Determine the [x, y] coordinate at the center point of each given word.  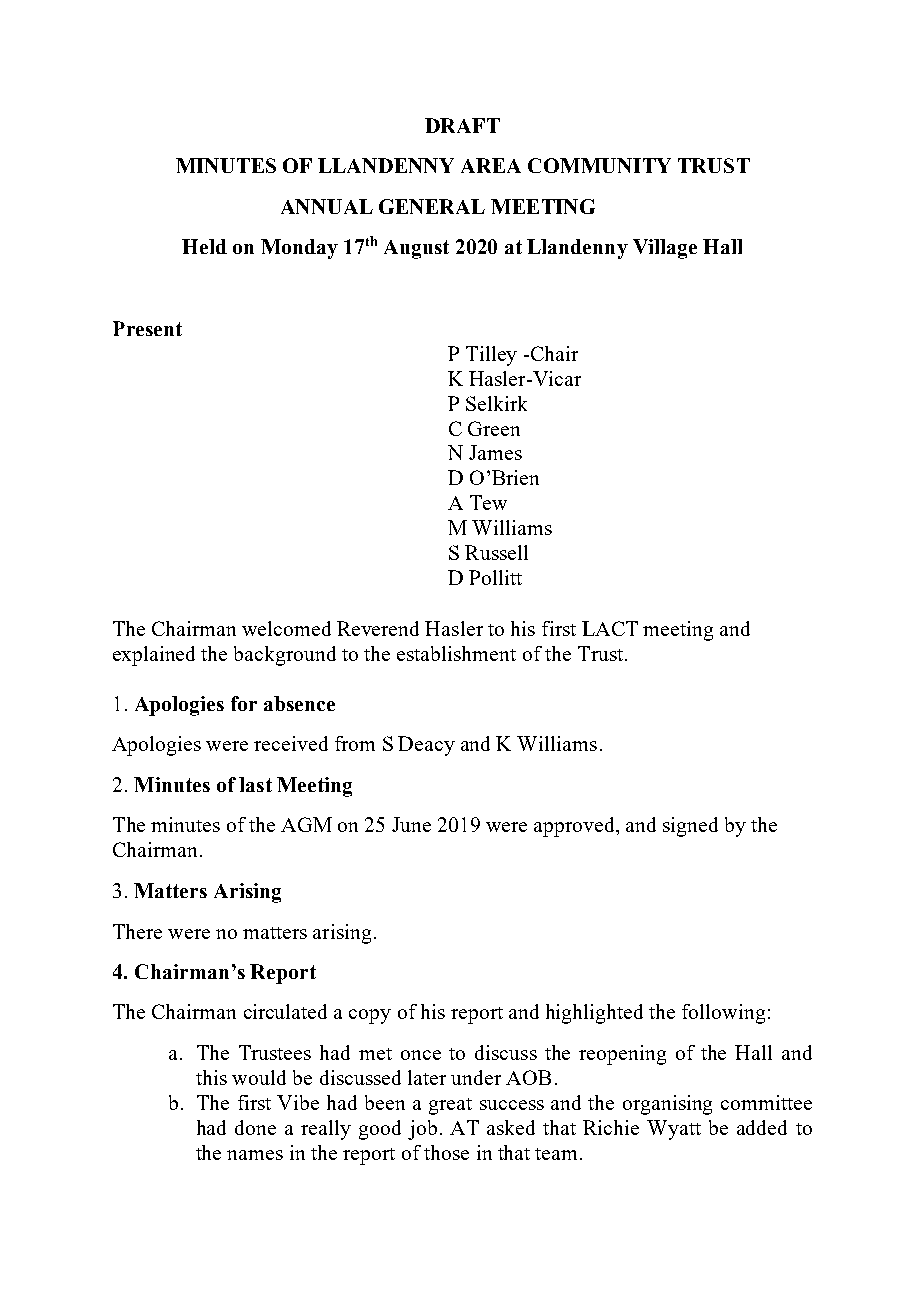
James [495, 452]
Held [204, 246]
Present [147, 328]
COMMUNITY [599, 165]
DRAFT [462, 125]
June [411, 824]
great [450, 1106]
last [255, 784]
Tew [488, 502]
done [255, 1127]
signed [690, 827]
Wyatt [674, 1130]
